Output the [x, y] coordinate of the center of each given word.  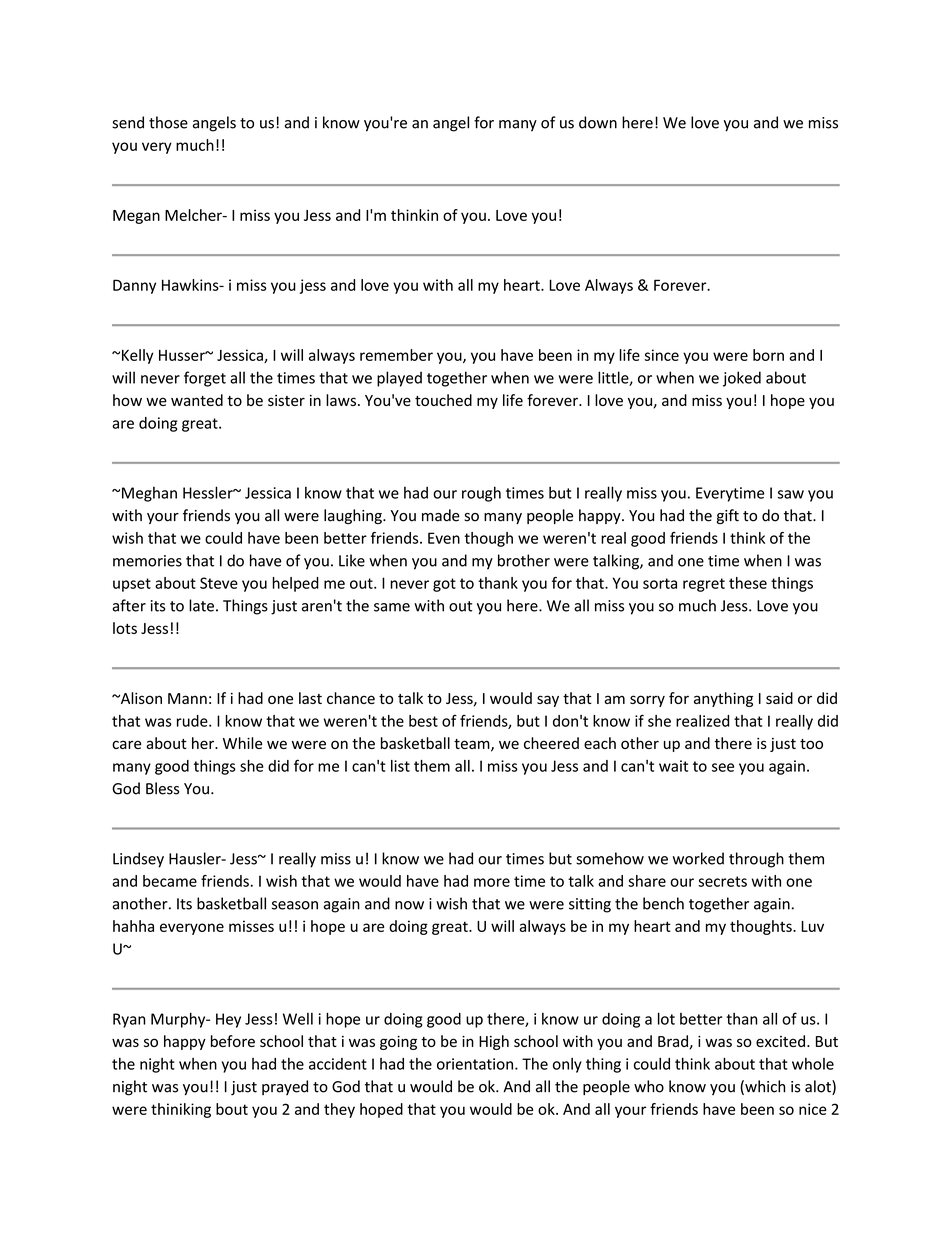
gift [728, 516]
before [233, 1041]
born [768, 355]
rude [193, 721]
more [492, 882]
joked [742, 379]
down [598, 122]
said [779, 698]
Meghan [149, 494]
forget [205, 379]
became [170, 881]
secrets [722, 881]
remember [396, 355]
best [423, 721]
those [168, 122]
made [441, 515]
